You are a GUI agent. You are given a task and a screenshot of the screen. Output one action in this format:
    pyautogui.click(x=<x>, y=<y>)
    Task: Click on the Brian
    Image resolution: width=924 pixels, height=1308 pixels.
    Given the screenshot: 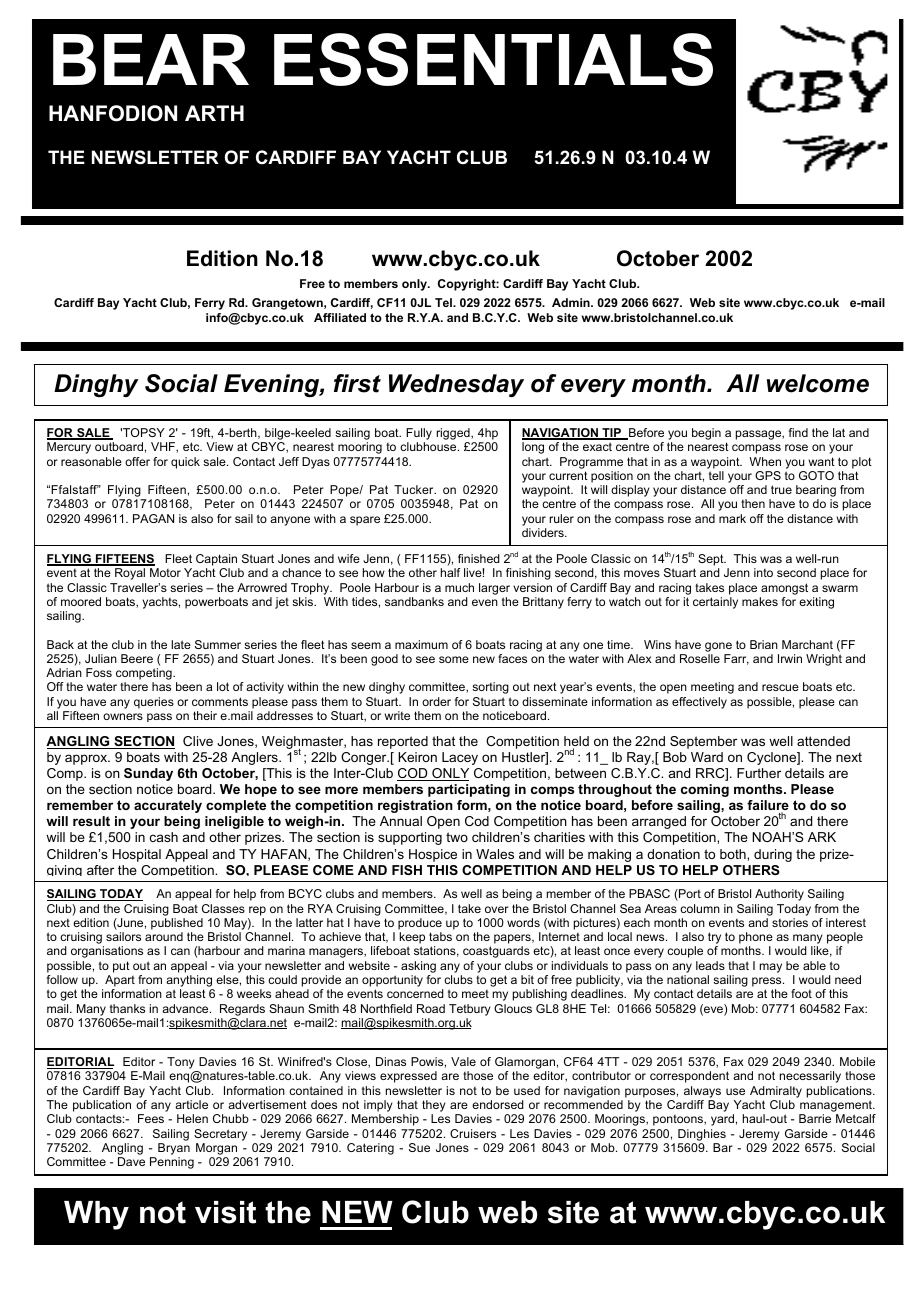 What is the action you would take?
    pyautogui.click(x=764, y=644)
